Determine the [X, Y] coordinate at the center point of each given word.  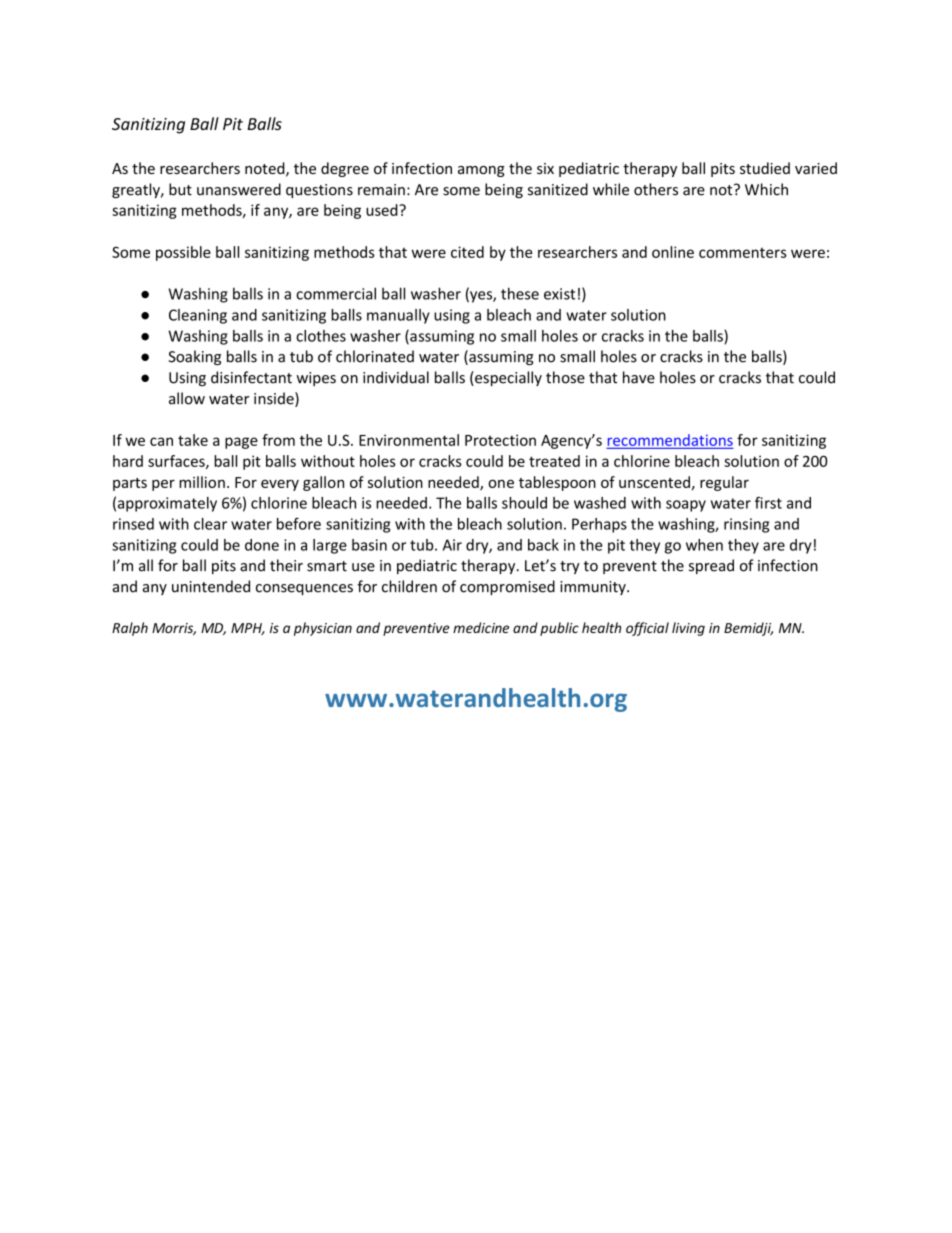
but [180, 189]
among [481, 171]
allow [187, 398]
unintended [211, 586]
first [768, 503]
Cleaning [198, 316]
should [524, 503]
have [639, 377]
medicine [481, 627]
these [520, 293]
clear [210, 524]
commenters [743, 253]
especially [507, 378]
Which [766, 189]
